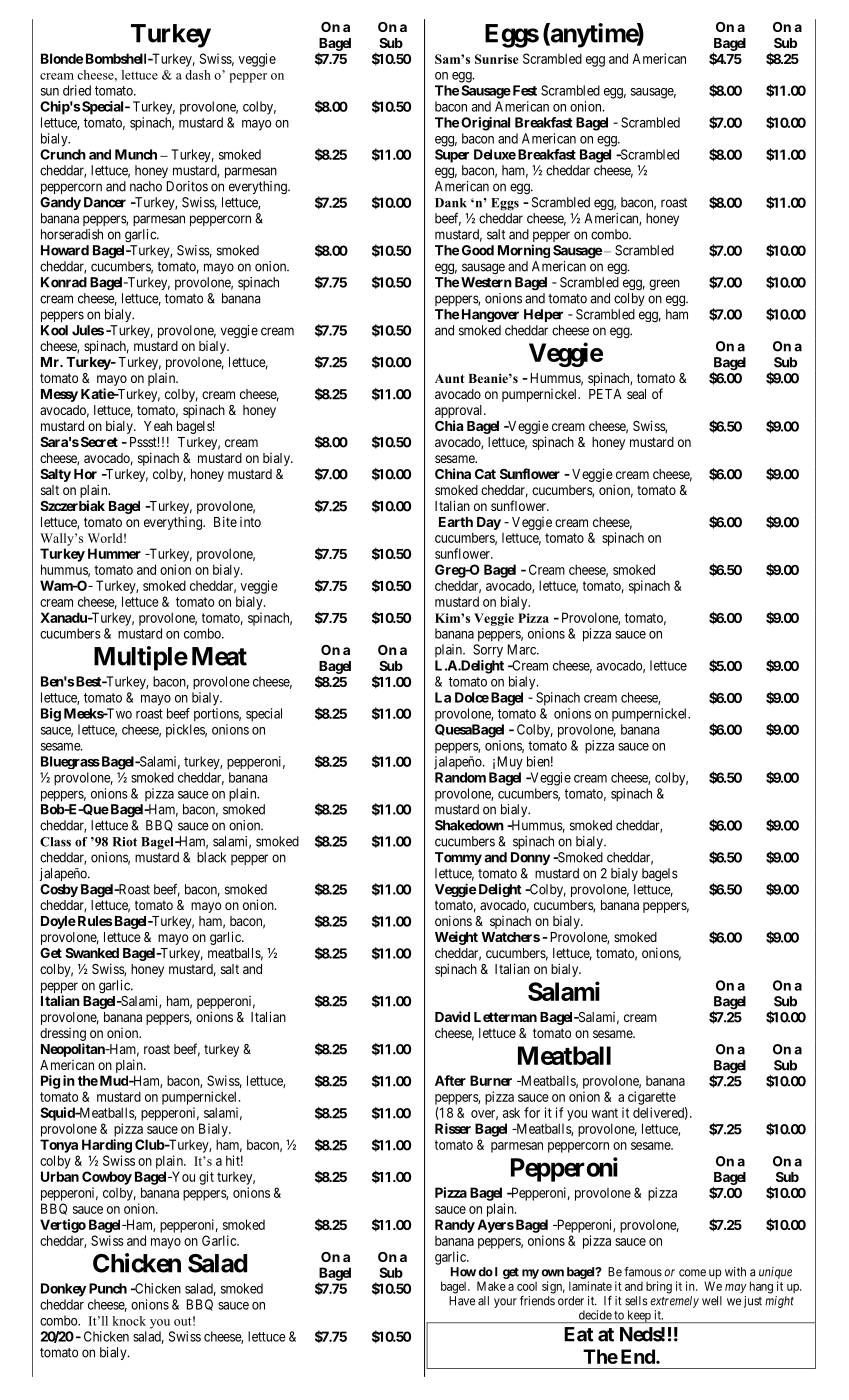  Describe the element at coordinates (489, 523) in the document. I see `Day` at that location.
